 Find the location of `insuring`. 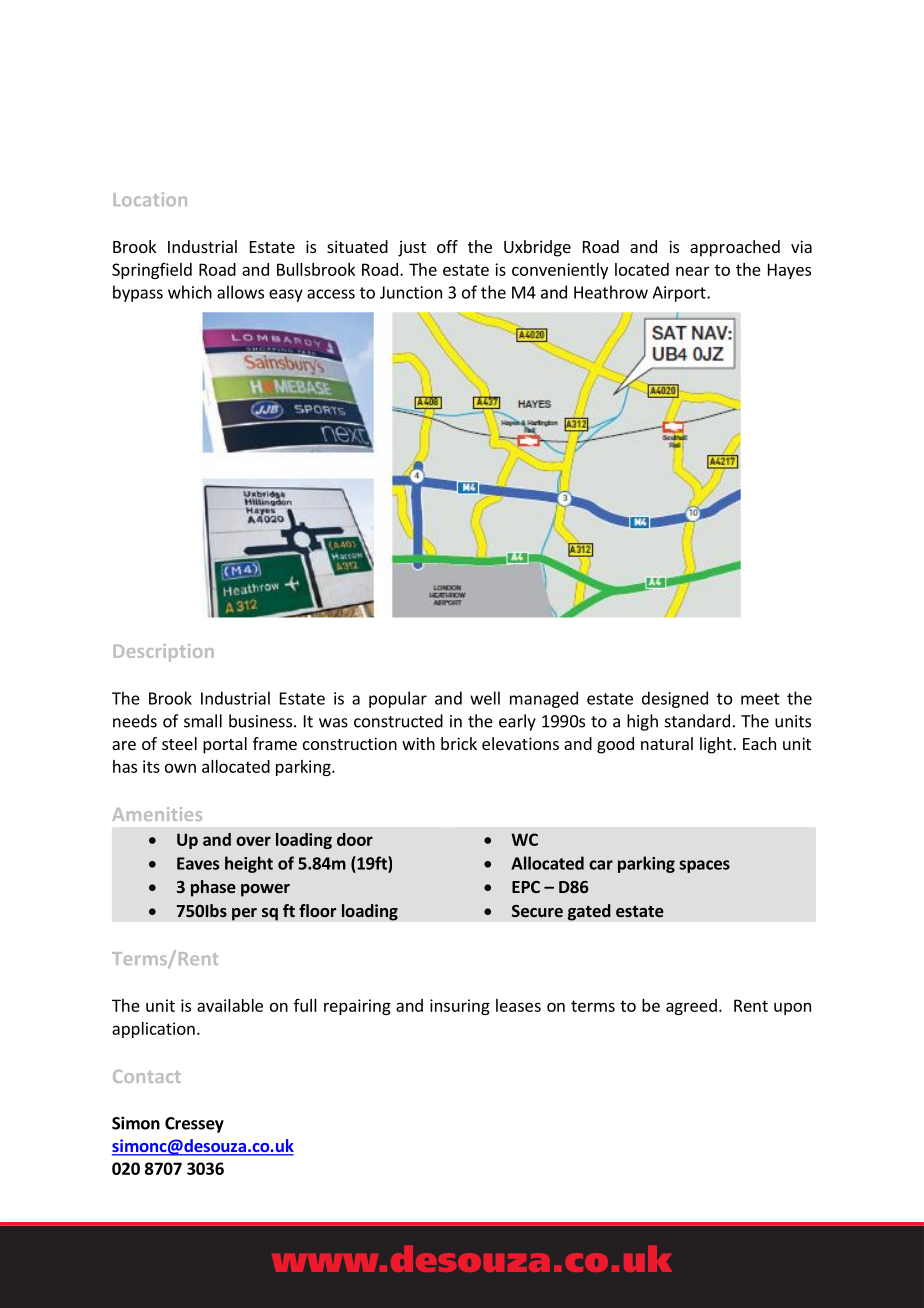

insuring is located at coordinates (460, 1007).
